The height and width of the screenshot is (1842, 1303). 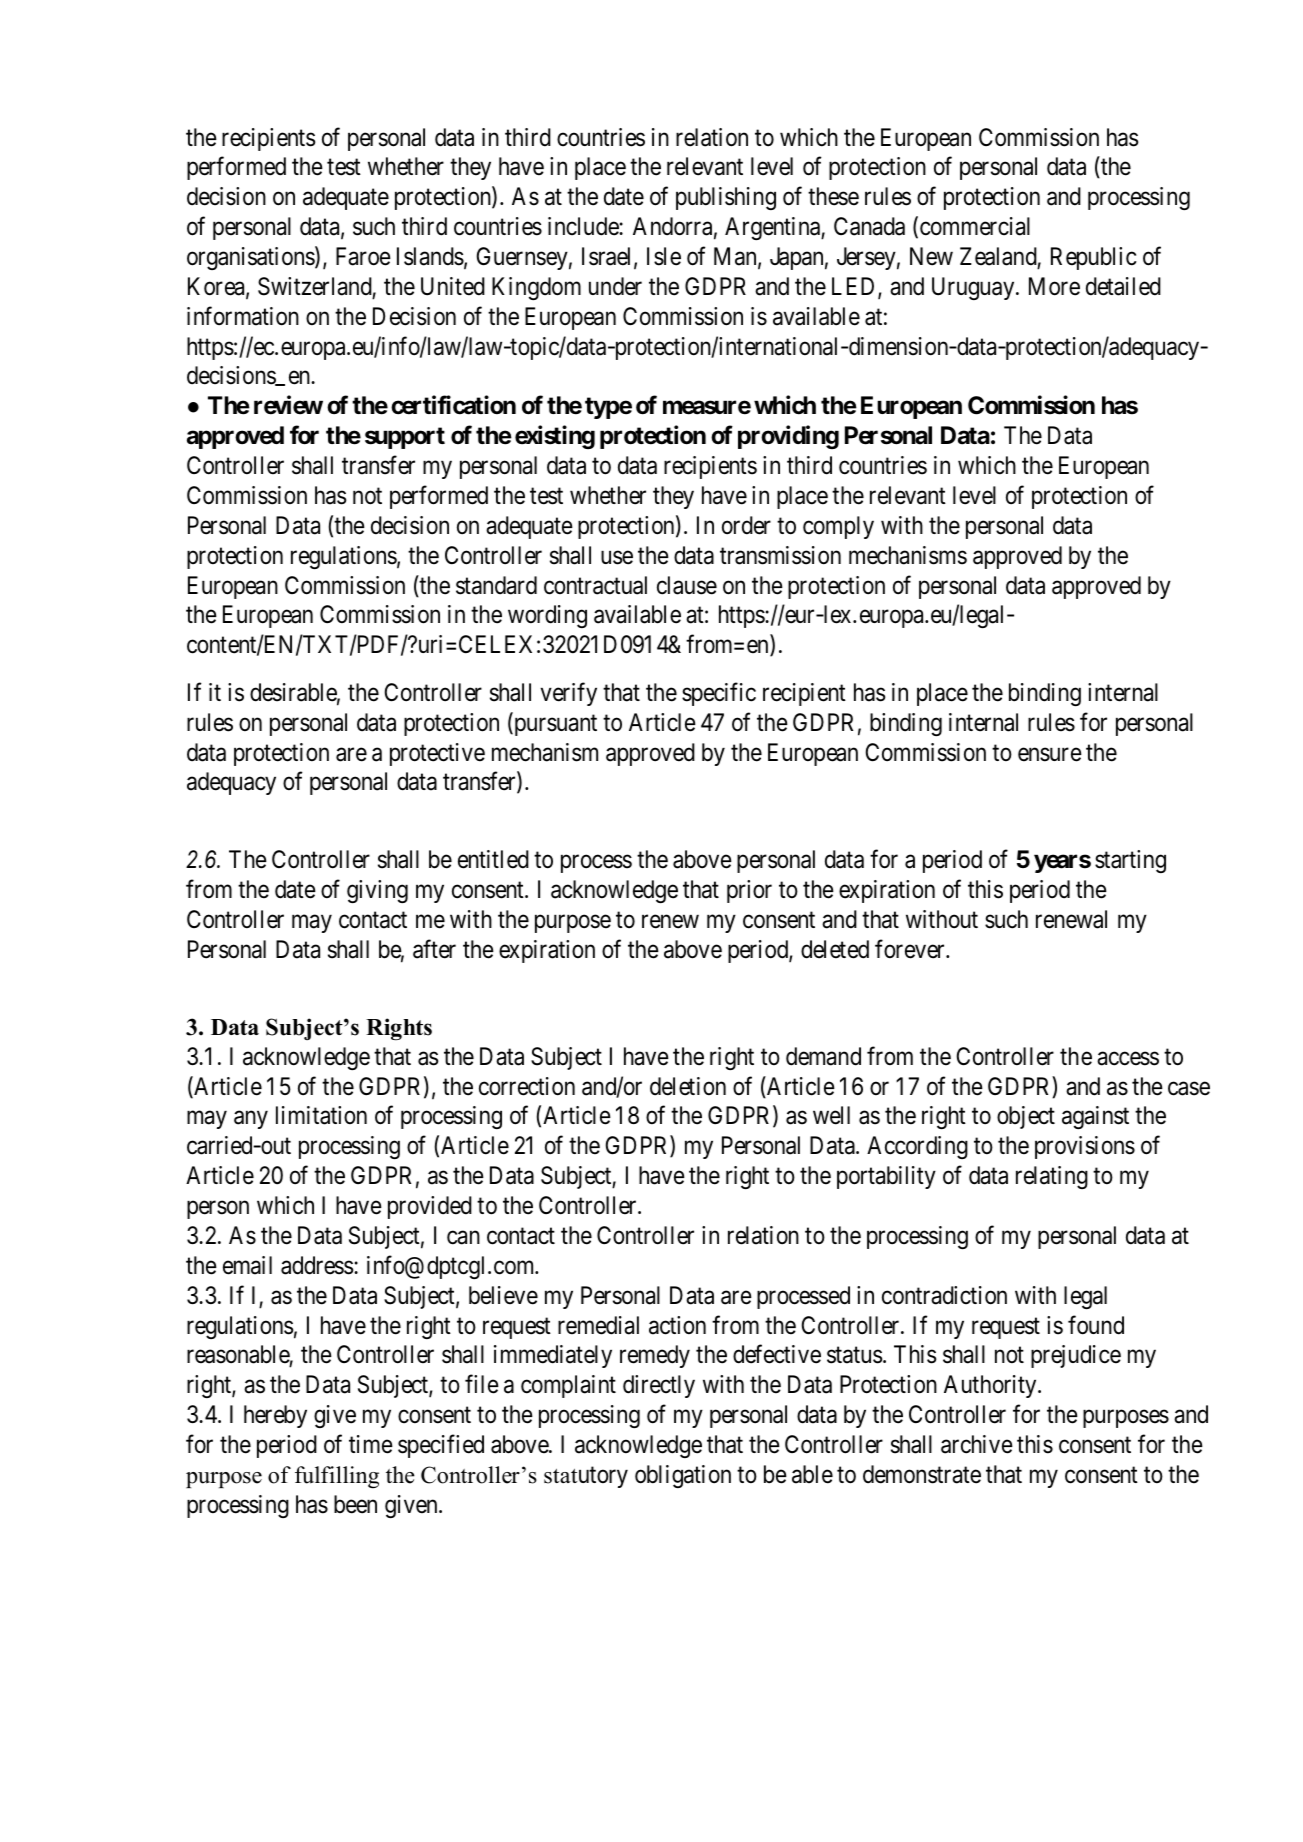 I want to click on starting, so click(x=1130, y=861).
